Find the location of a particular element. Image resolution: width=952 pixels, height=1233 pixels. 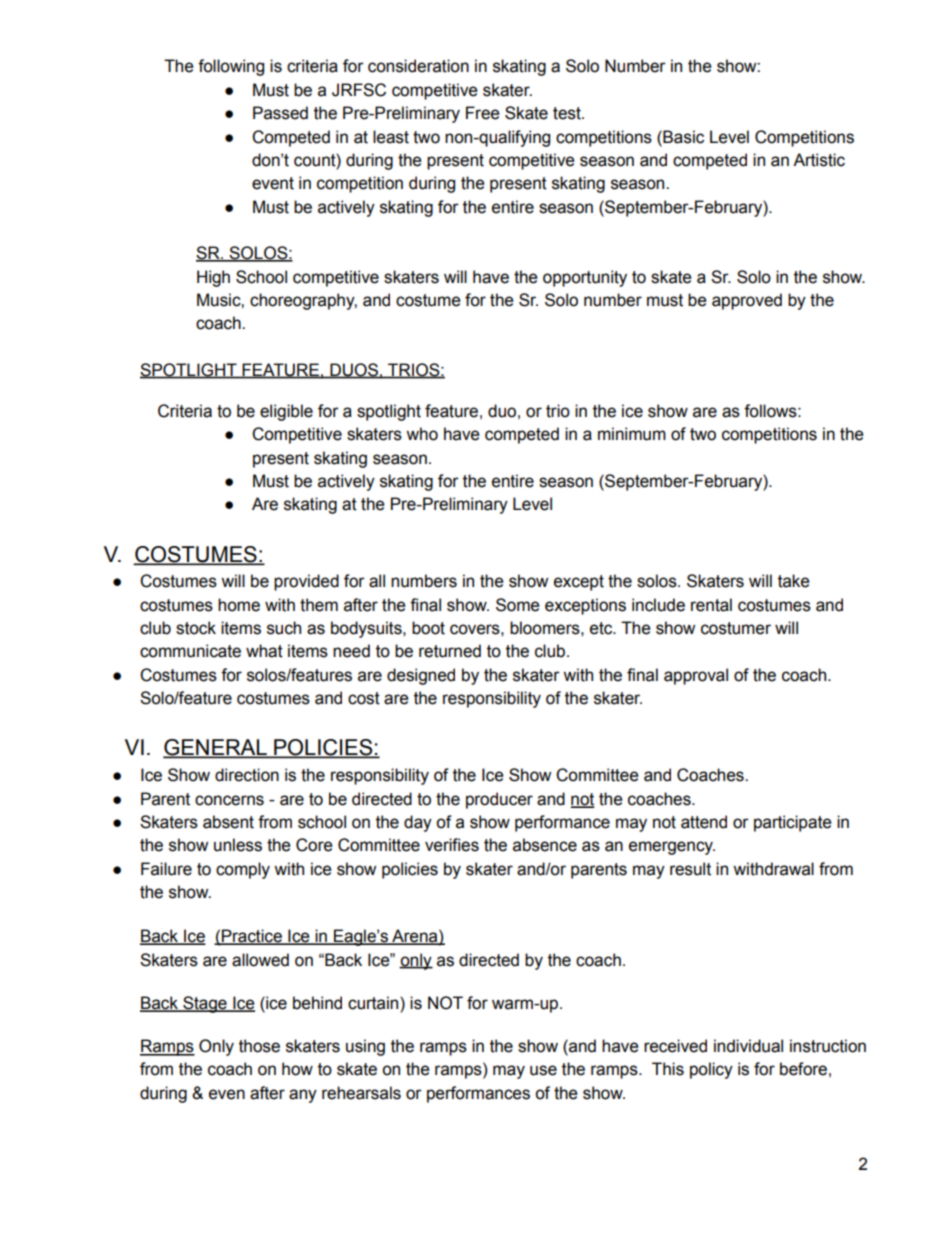

those is located at coordinates (259, 1046).
